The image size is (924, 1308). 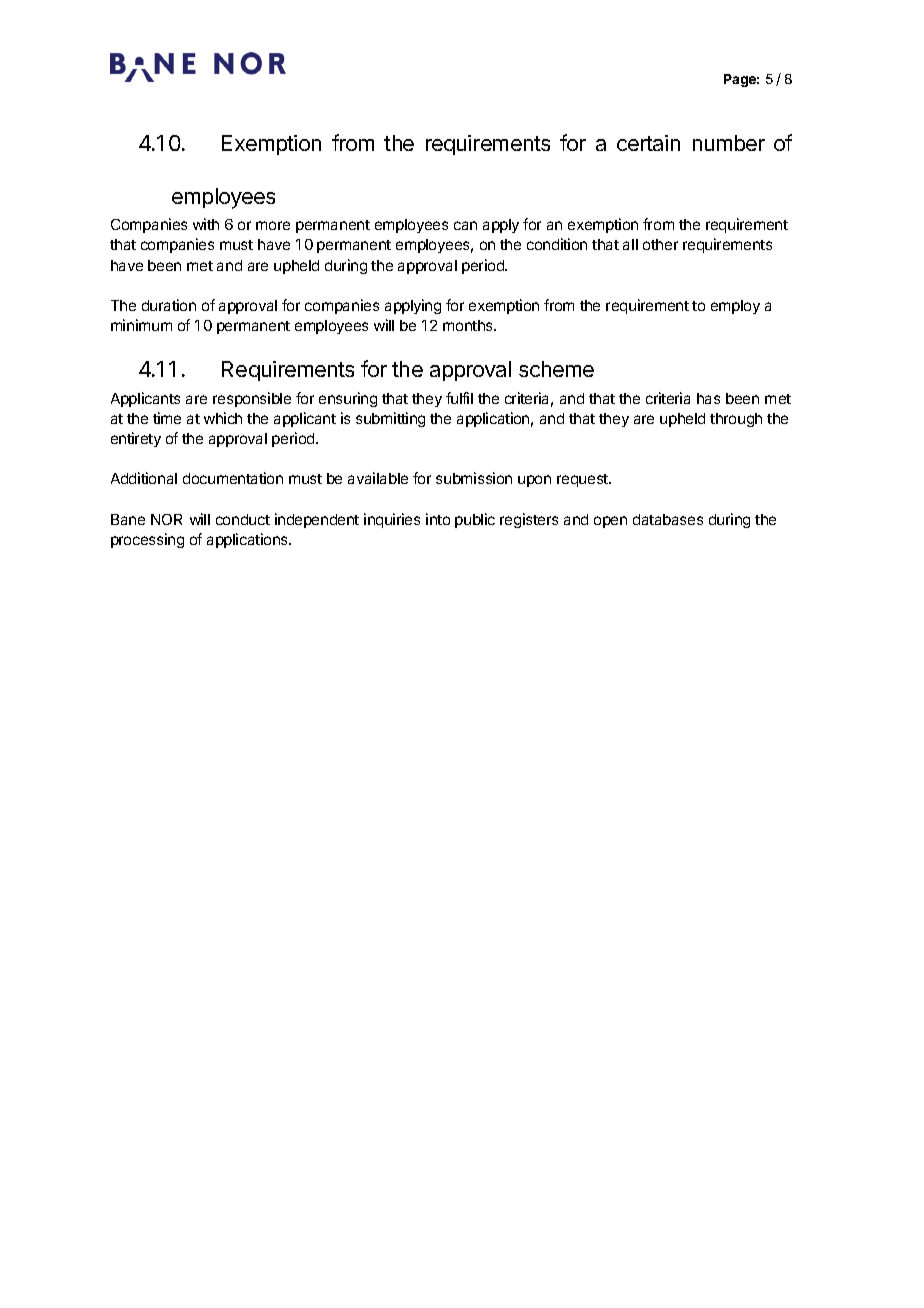 I want to click on more, so click(x=273, y=225).
